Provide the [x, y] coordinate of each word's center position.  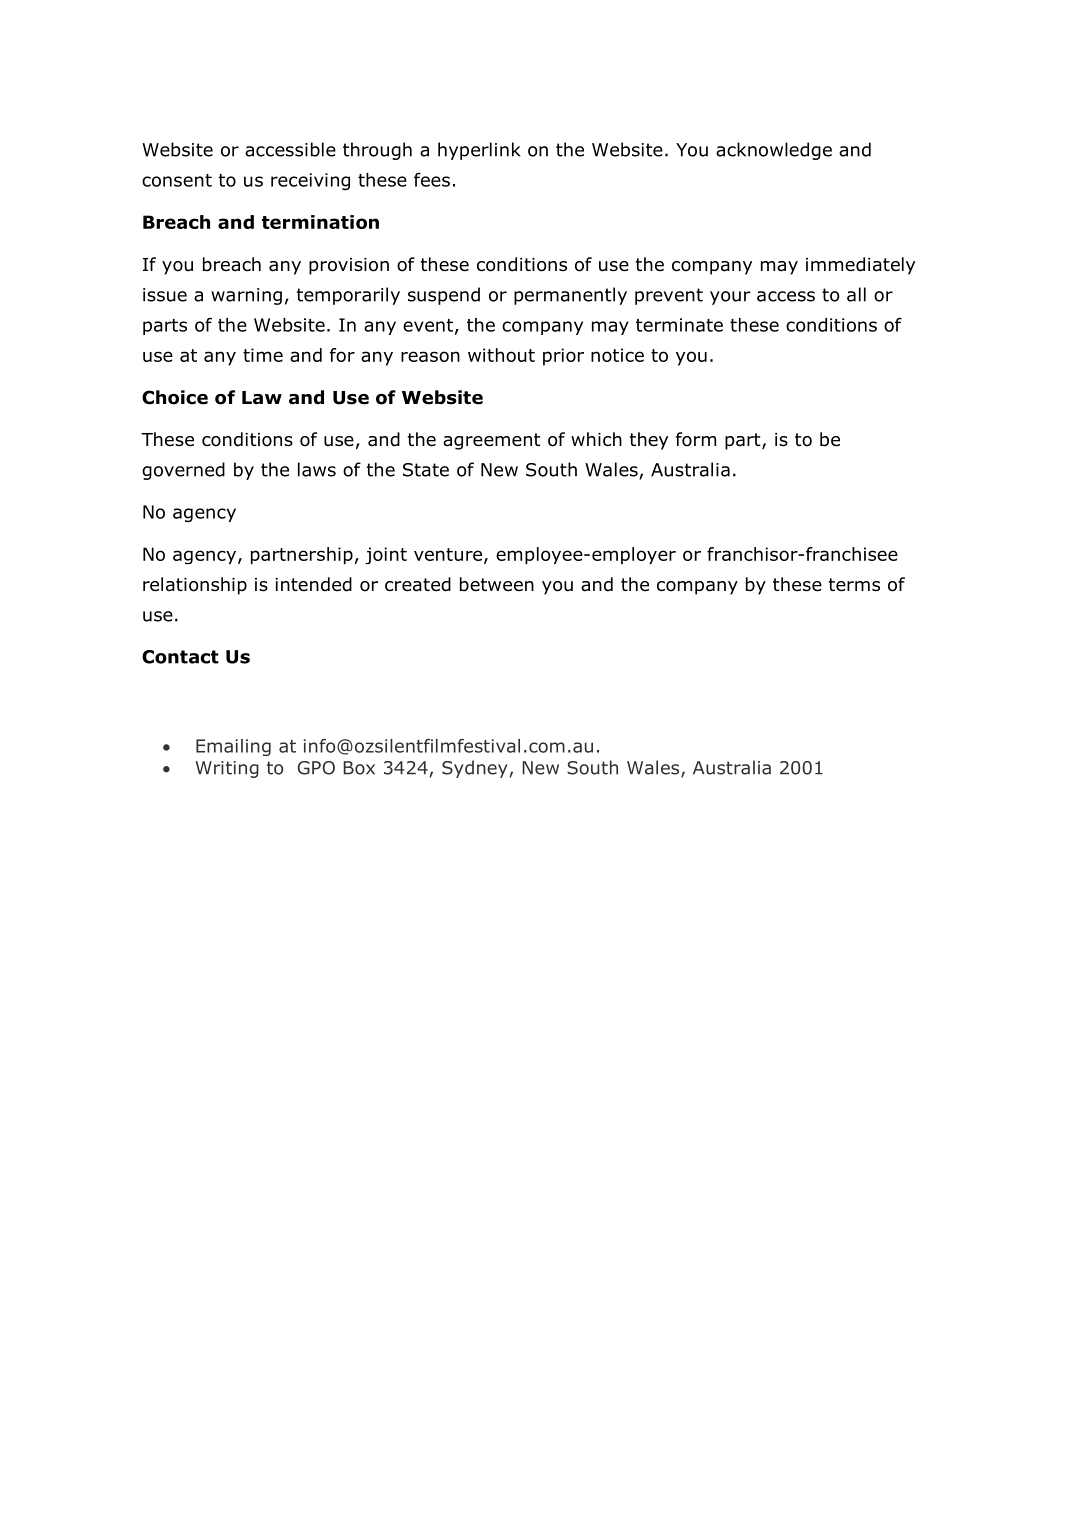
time [263, 355]
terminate [679, 325]
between [497, 584]
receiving [310, 181]
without [501, 355]
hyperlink [479, 151]
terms [854, 585]
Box [359, 768]
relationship [195, 586]
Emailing [233, 747]
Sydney [475, 769]
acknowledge [774, 151]
